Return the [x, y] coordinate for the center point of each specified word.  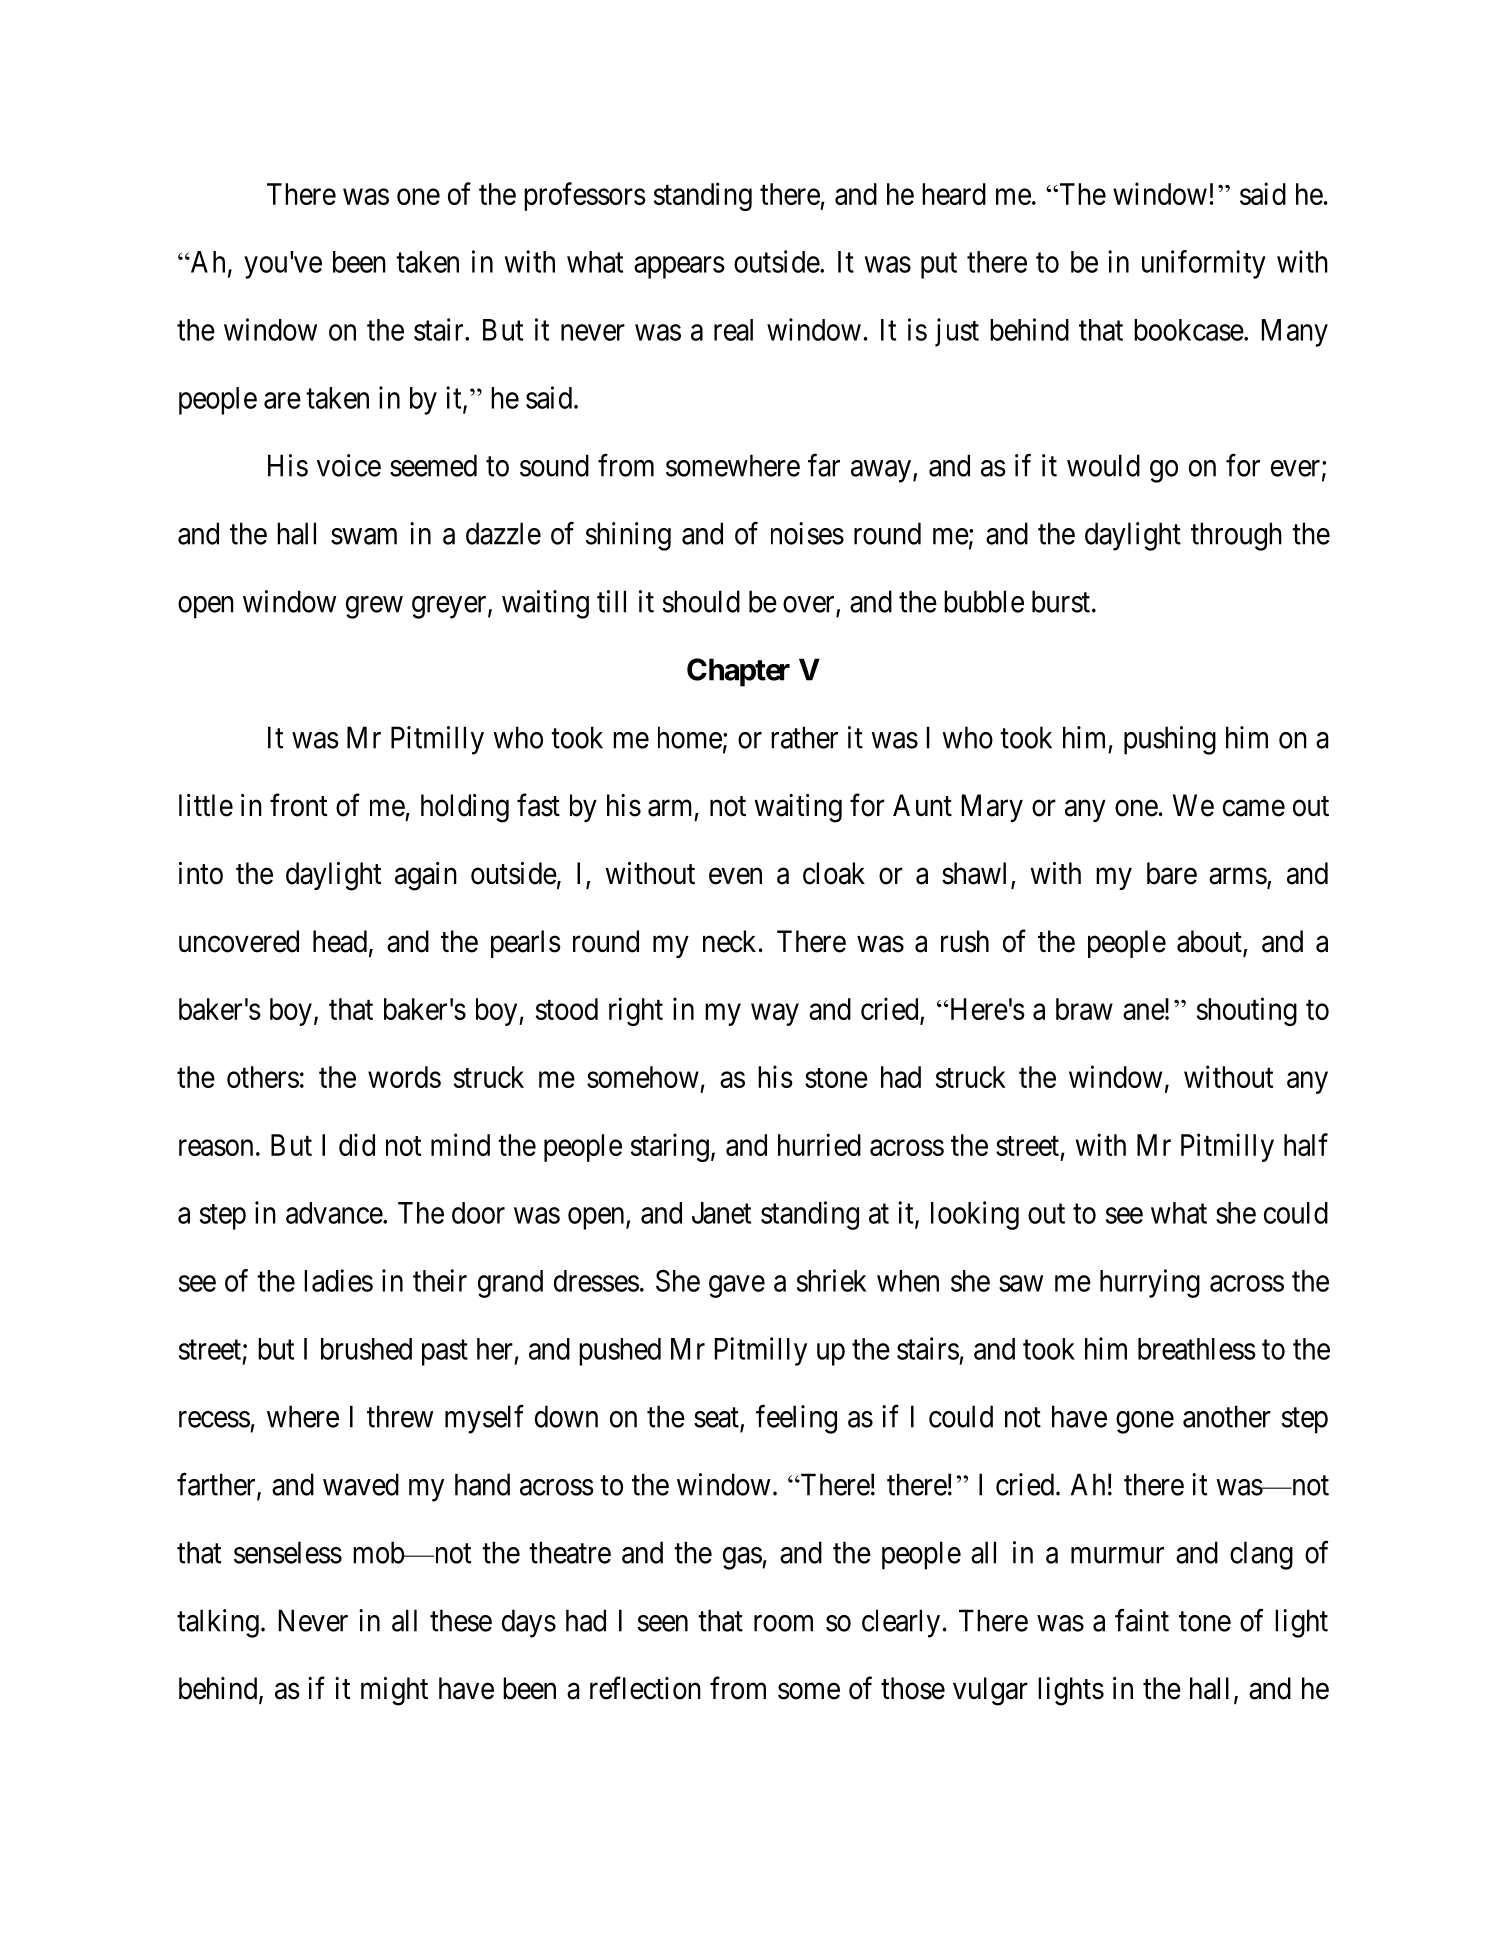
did [357, 1144]
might [394, 1691]
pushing [1170, 740]
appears [679, 268]
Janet [721, 1213]
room [783, 1623]
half [1306, 1144]
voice [349, 465]
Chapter [738, 672]
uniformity [1204, 264]
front [299, 805]
